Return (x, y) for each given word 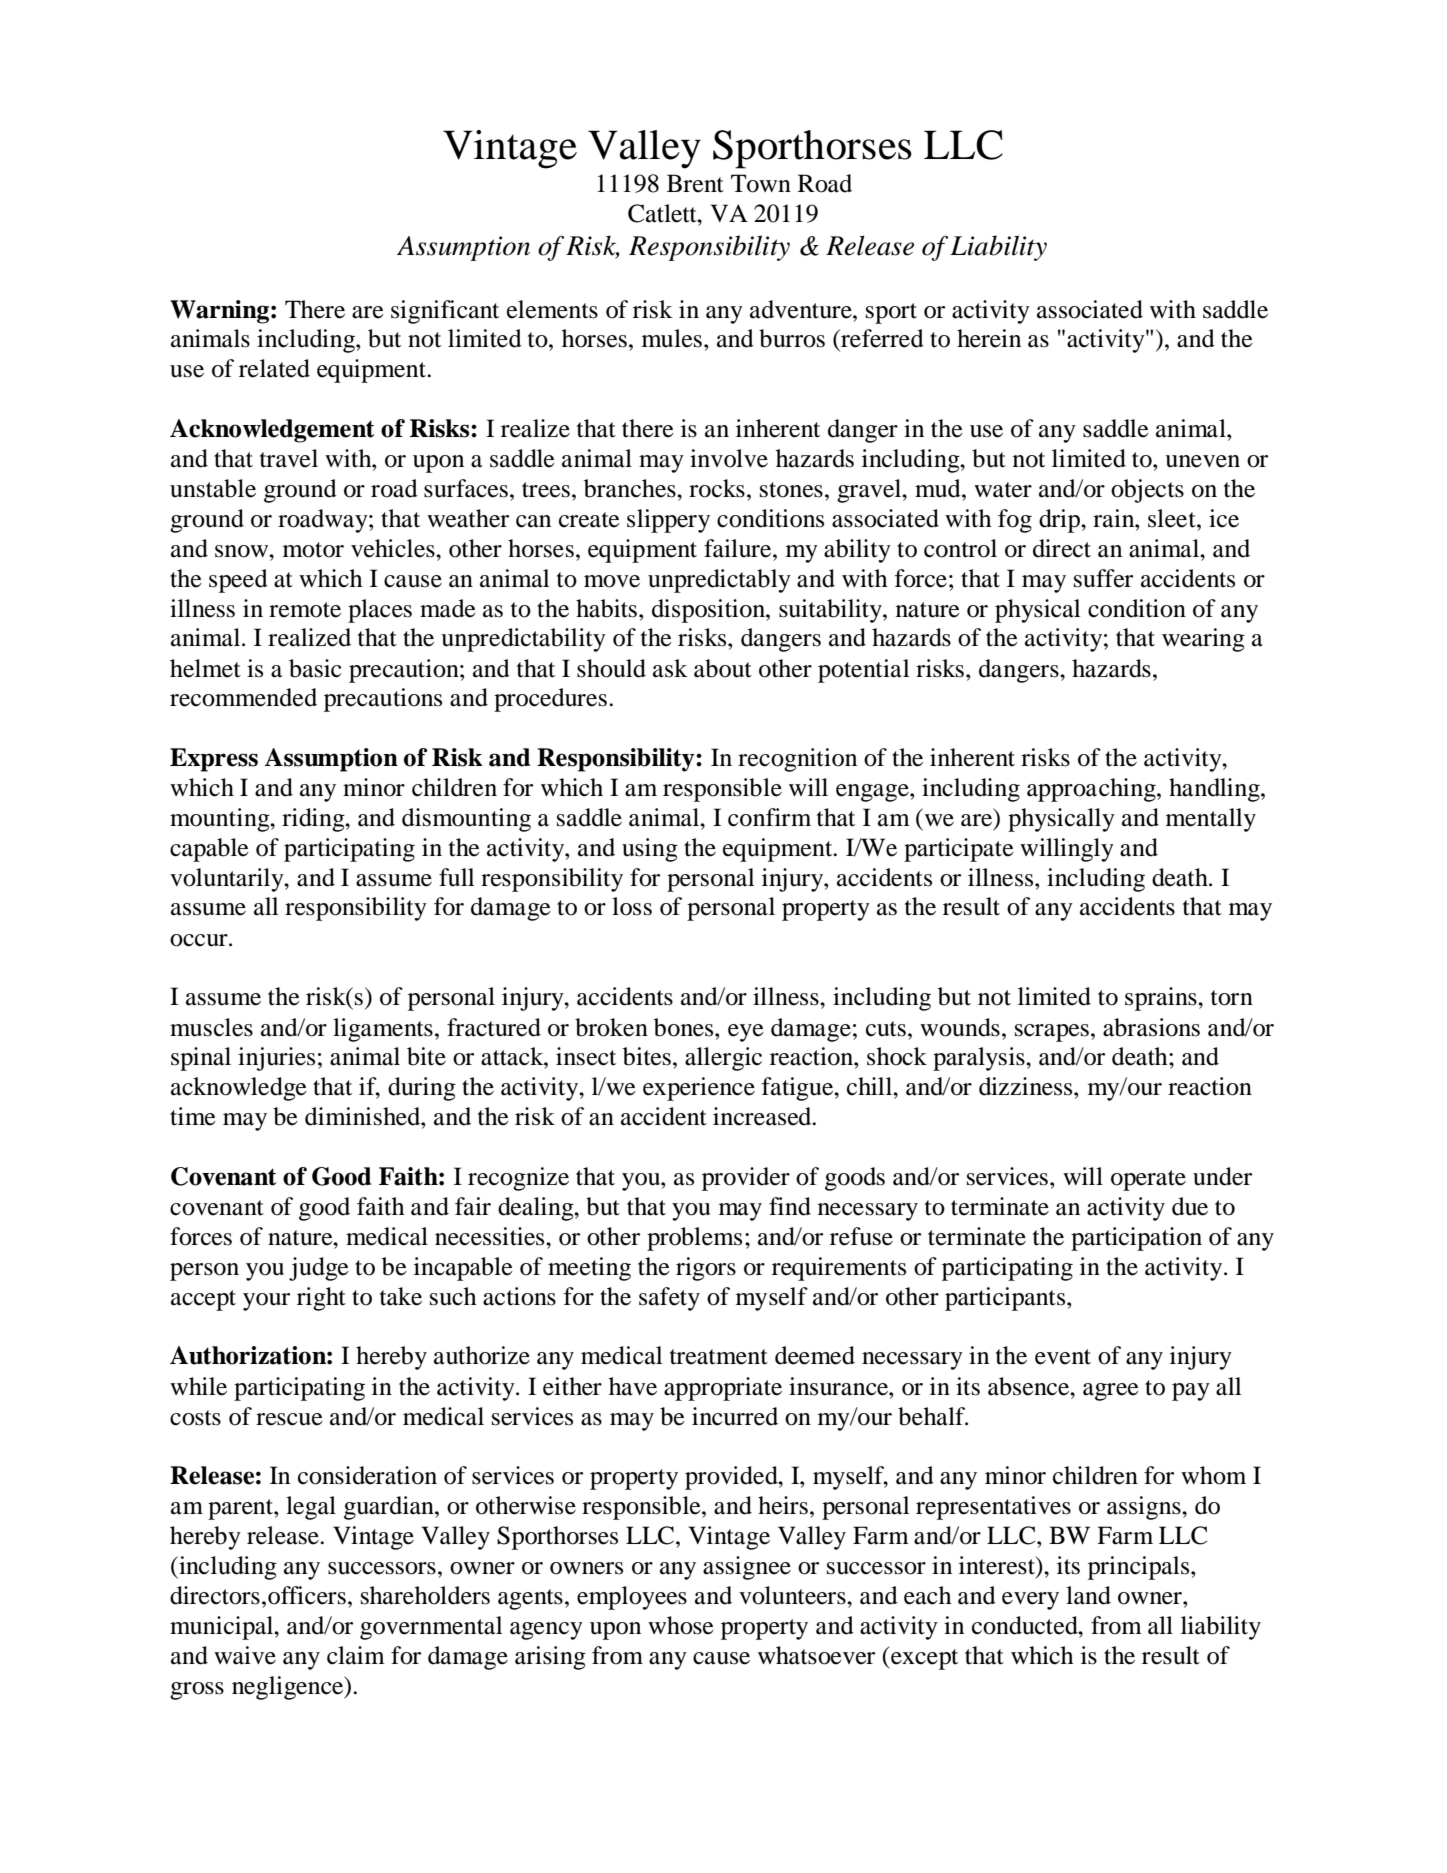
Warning (221, 312)
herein (989, 338)
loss (632, 906)
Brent (695, 183)
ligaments (383, 1030)
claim (356, 1655)
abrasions (1151, 1027)
